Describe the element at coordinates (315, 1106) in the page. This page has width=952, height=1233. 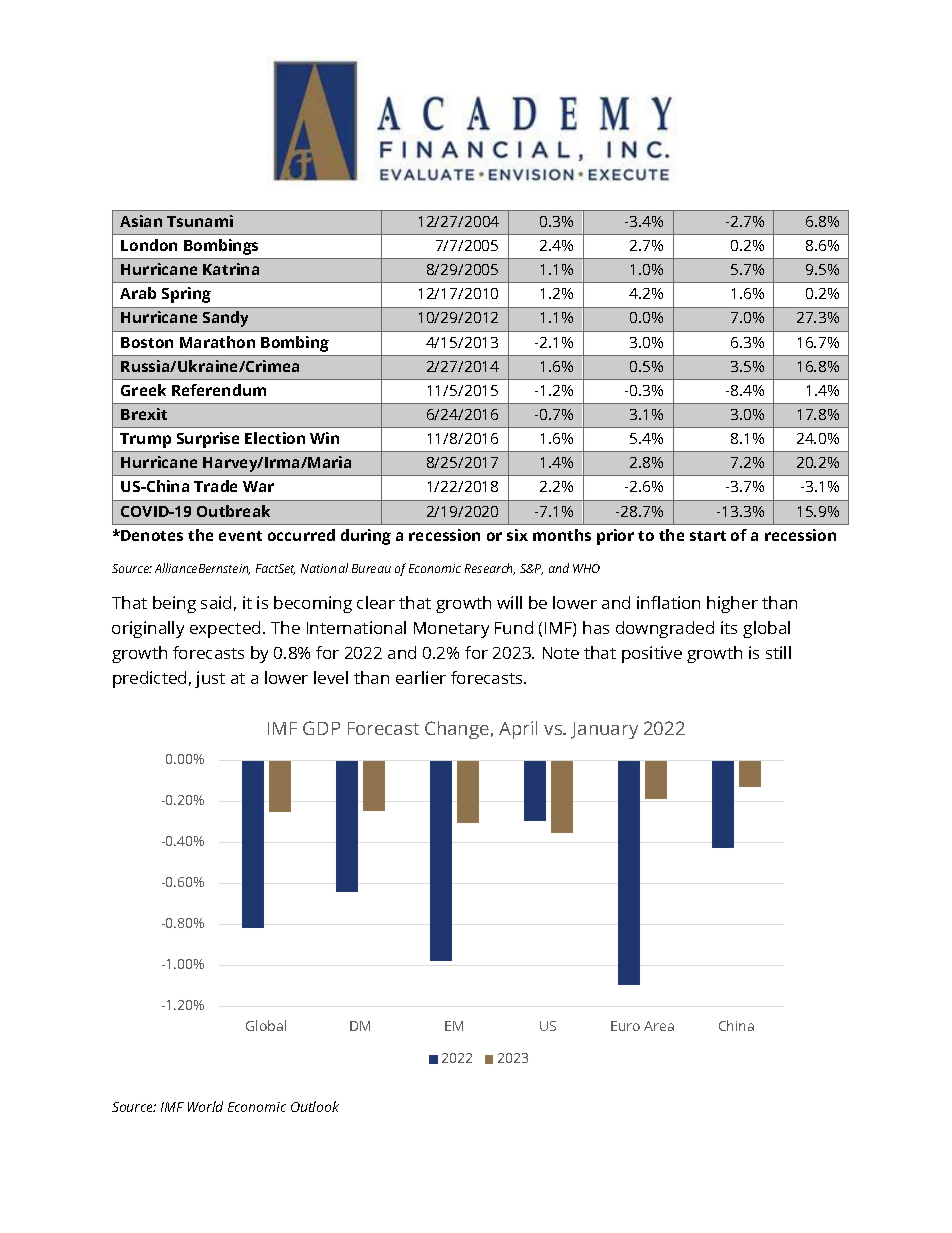
I see `Outlook` at that location.
